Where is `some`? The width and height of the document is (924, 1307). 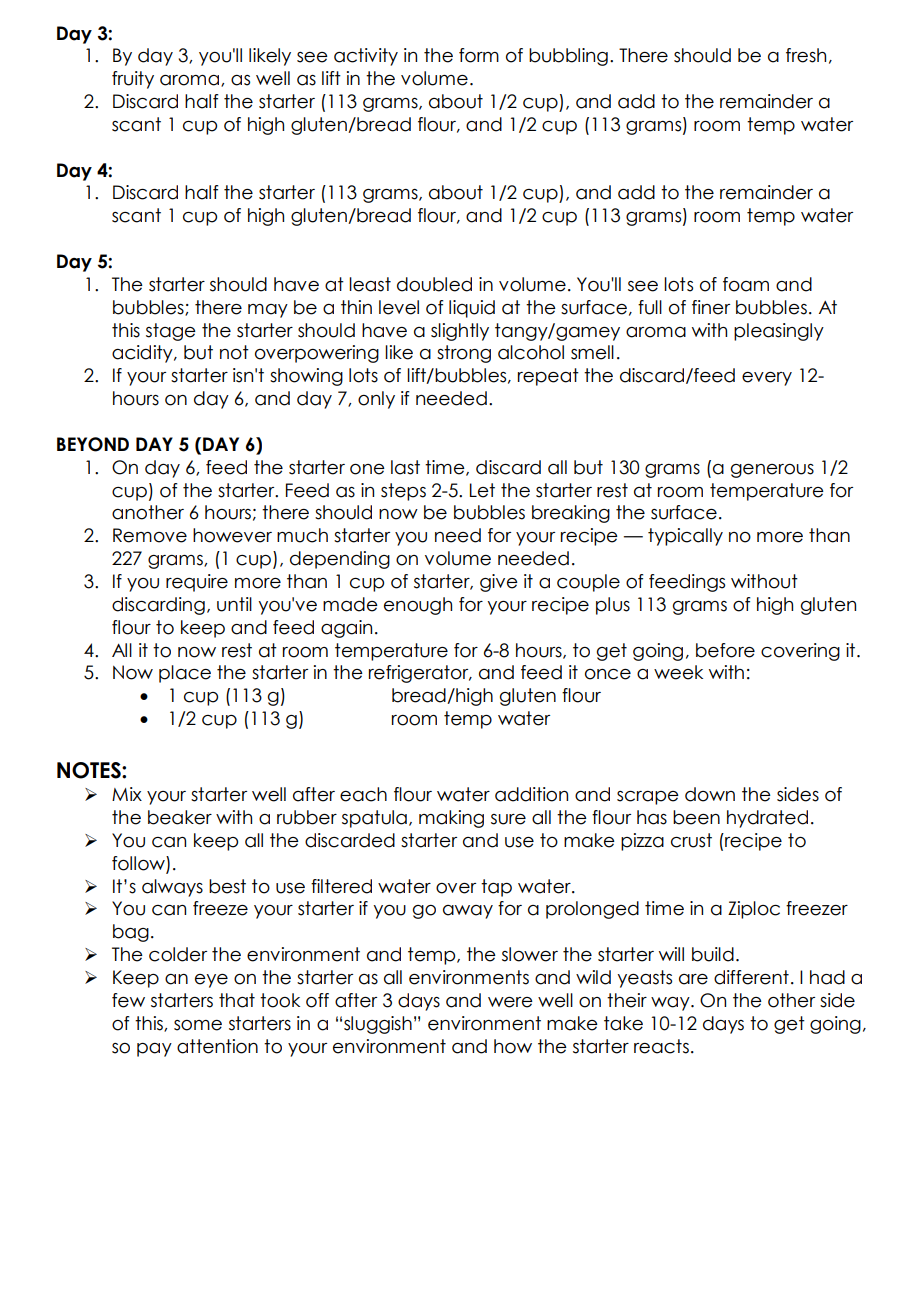
some is located at coordinates (198, 1025).
